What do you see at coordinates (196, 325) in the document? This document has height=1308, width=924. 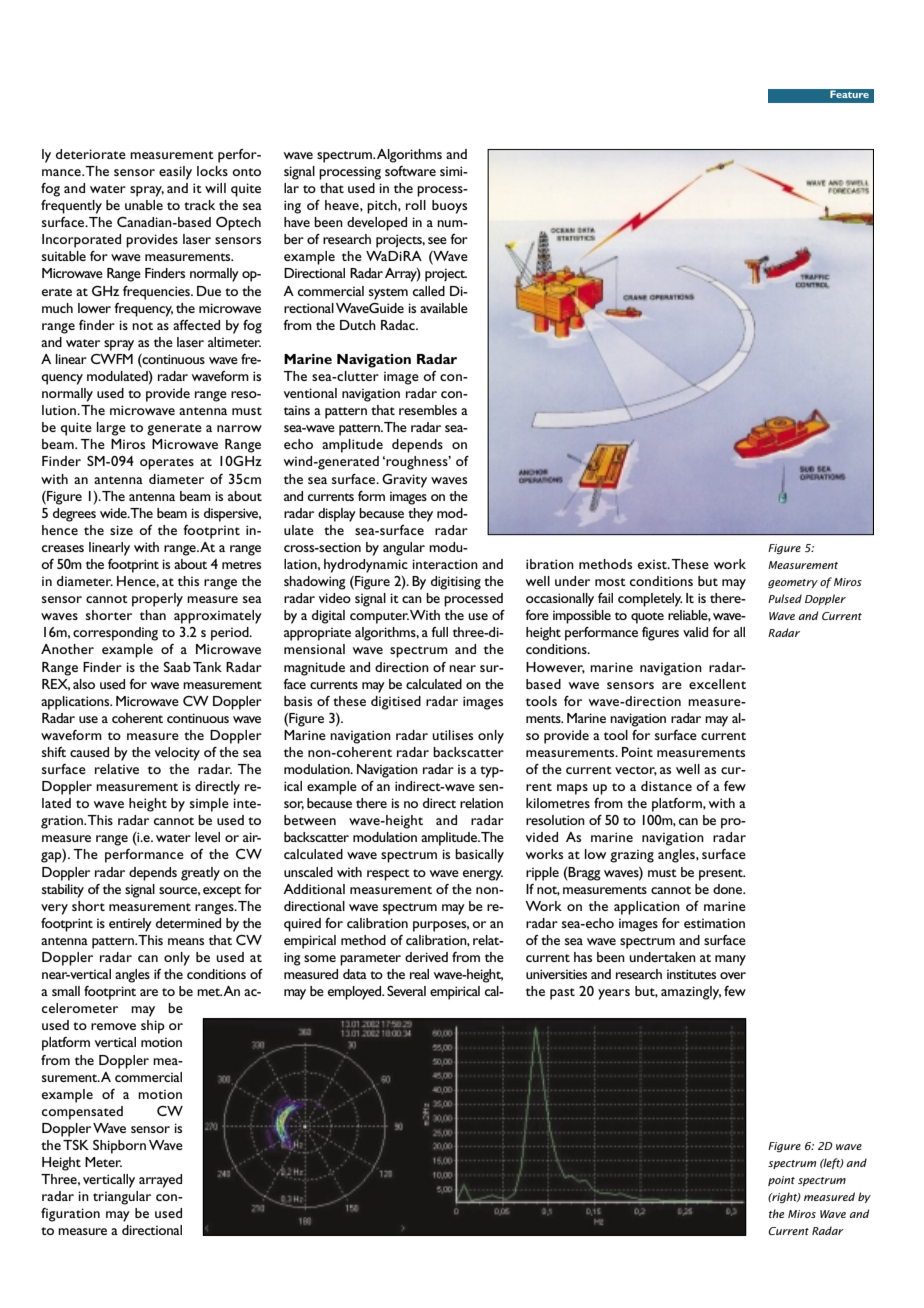 I see `affected` at bounding box center [196, 325].
